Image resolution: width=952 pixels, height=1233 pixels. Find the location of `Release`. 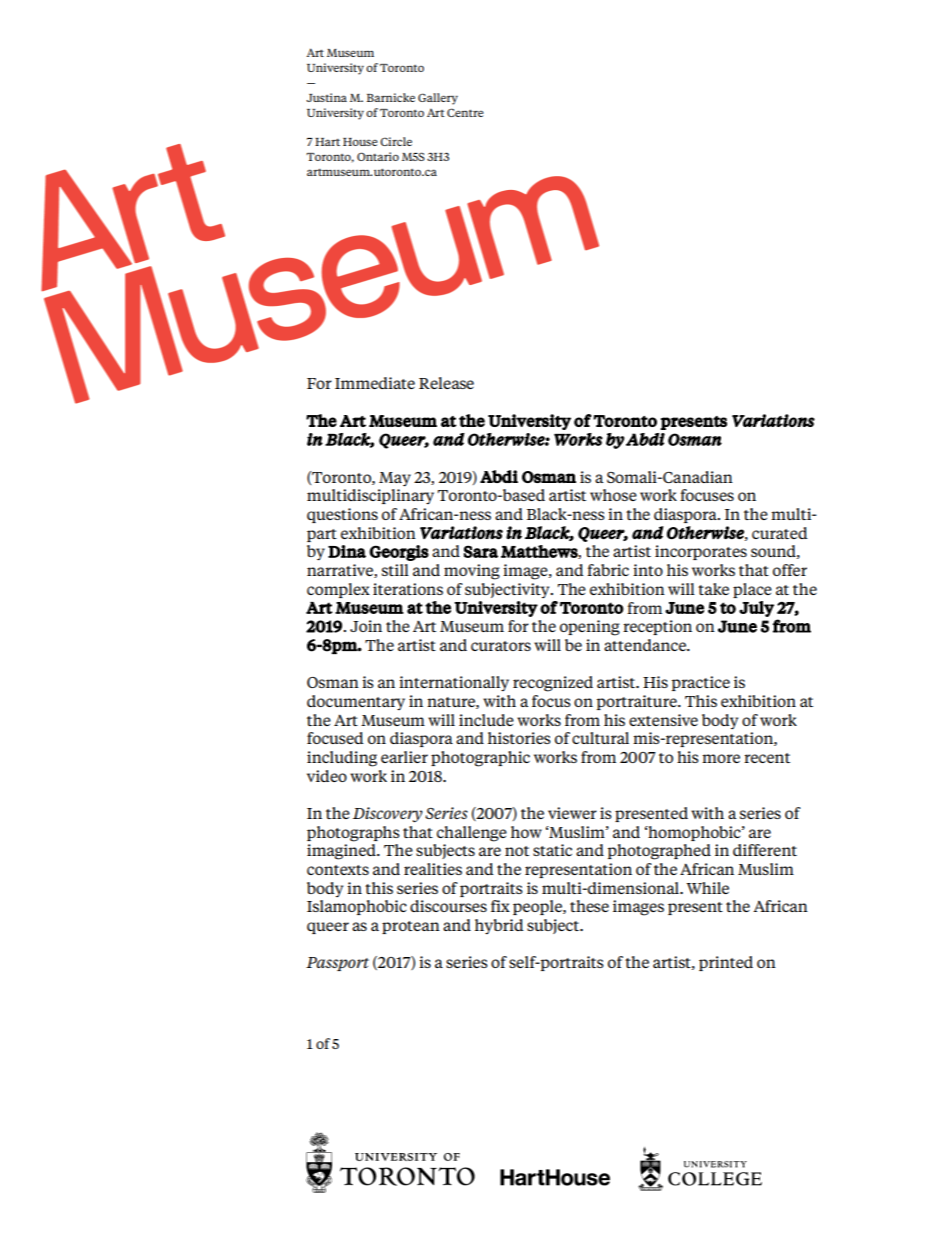

Release is located at coordinates (446, 383).
